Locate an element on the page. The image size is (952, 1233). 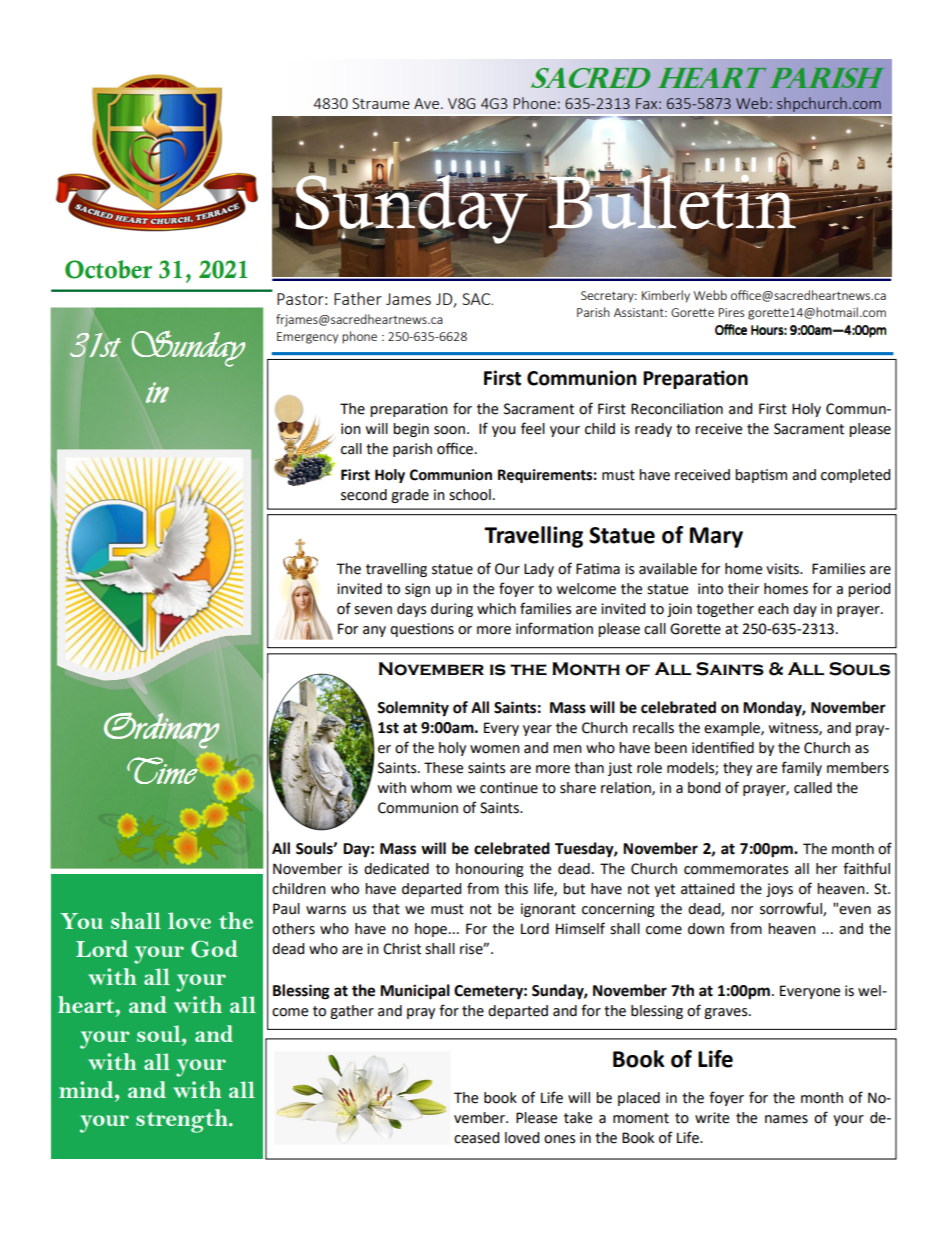
Solemnity is located at coordinates (413, 709).
